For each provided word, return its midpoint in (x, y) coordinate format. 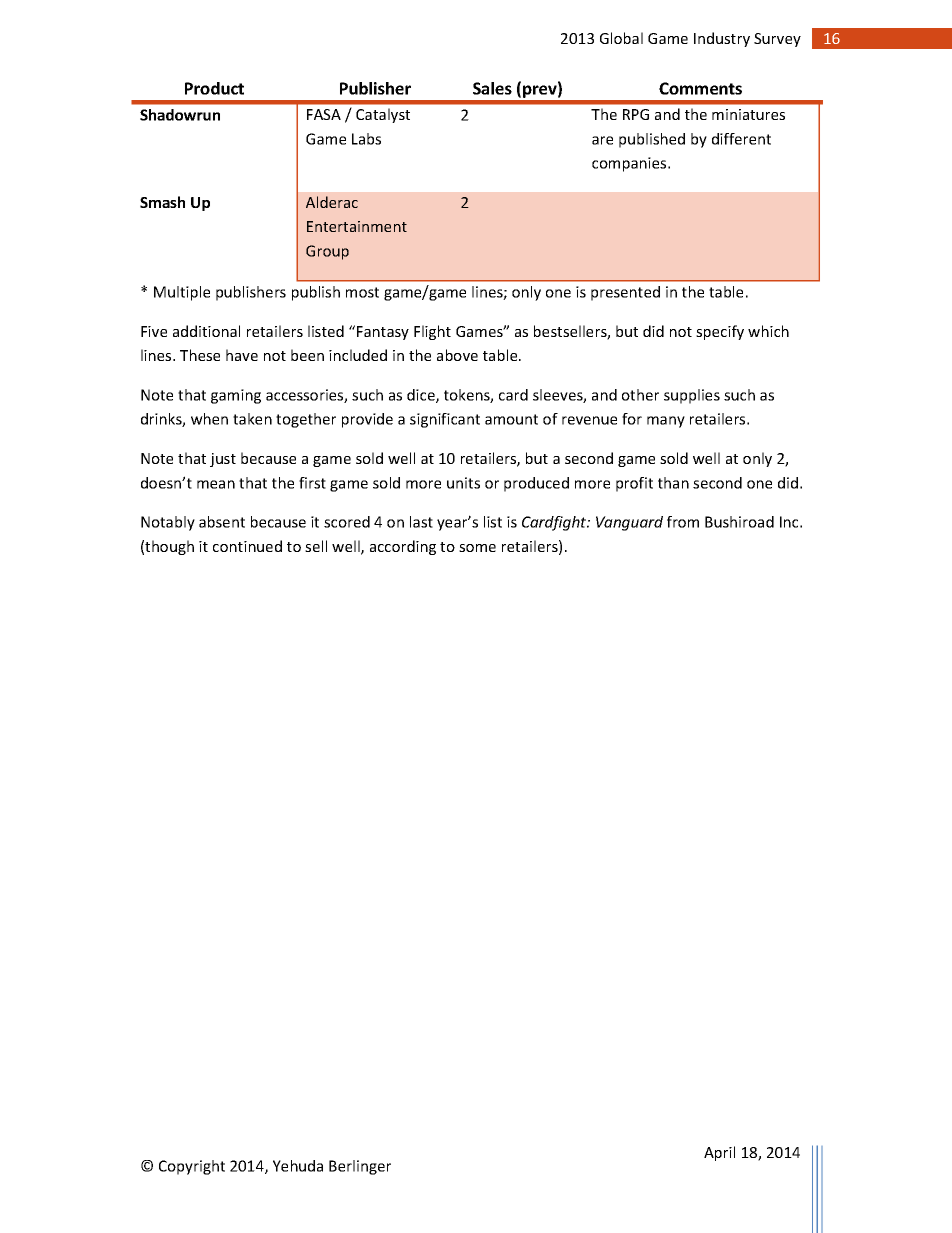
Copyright (192, 1167)
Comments (700, 88)
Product (214, 88)
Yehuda (298, 1166)
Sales (492, 88)
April (719, 1153)
